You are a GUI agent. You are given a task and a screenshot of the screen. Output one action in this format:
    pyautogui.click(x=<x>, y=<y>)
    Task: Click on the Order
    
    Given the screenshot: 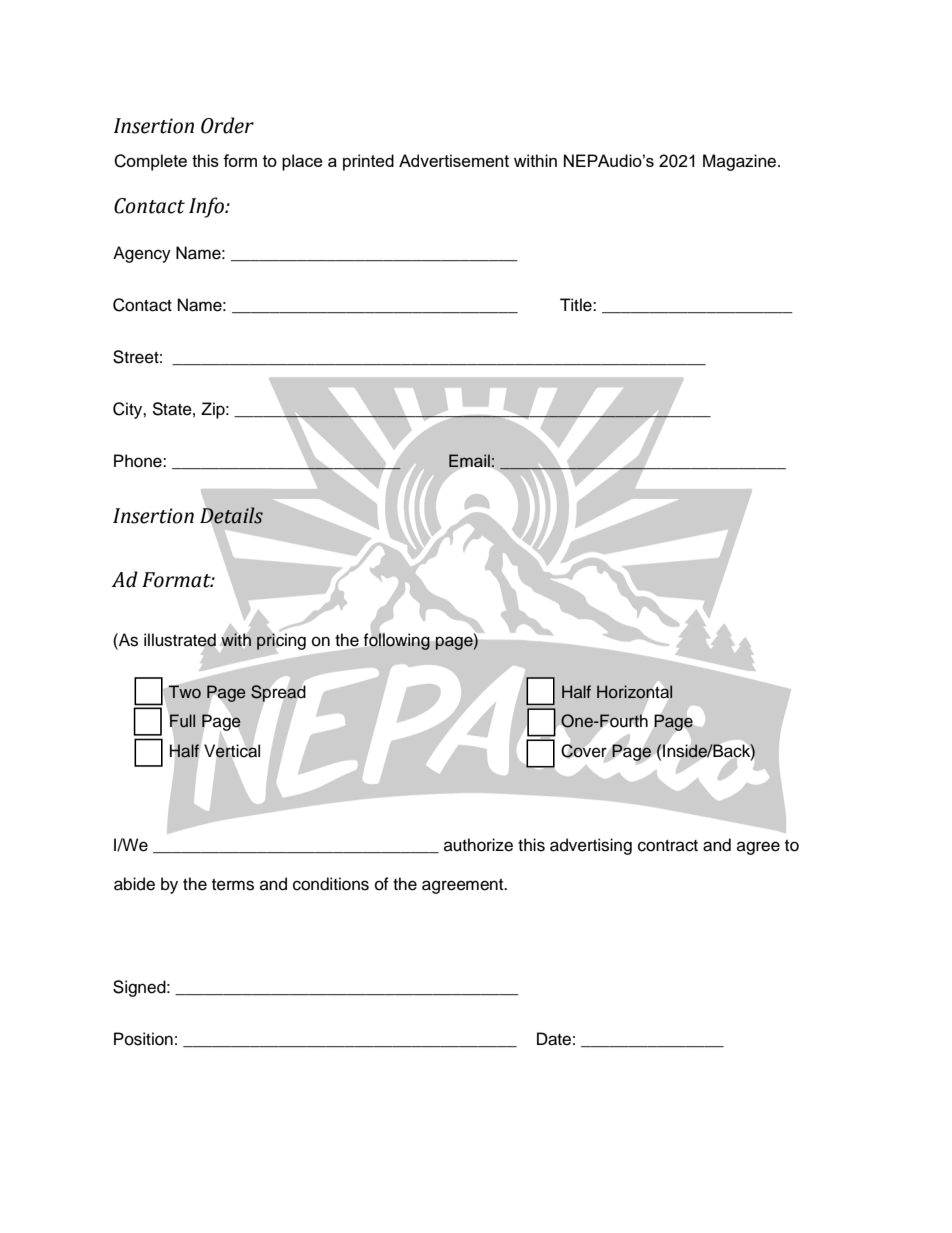 What is the action you would take?
    pyautogui.click(x=227, y=125)
